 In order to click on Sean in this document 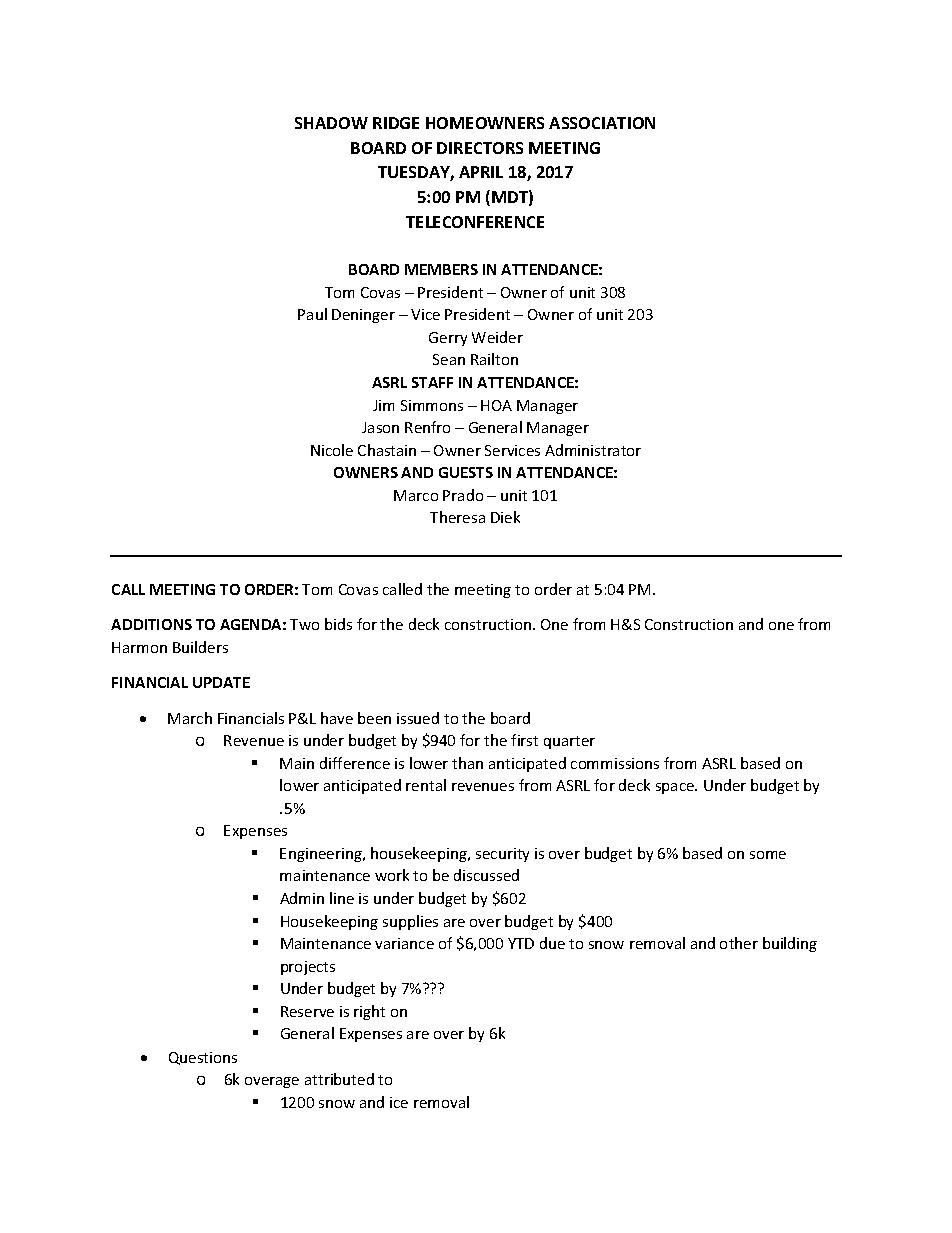, I will do `click(449, 359)`.
